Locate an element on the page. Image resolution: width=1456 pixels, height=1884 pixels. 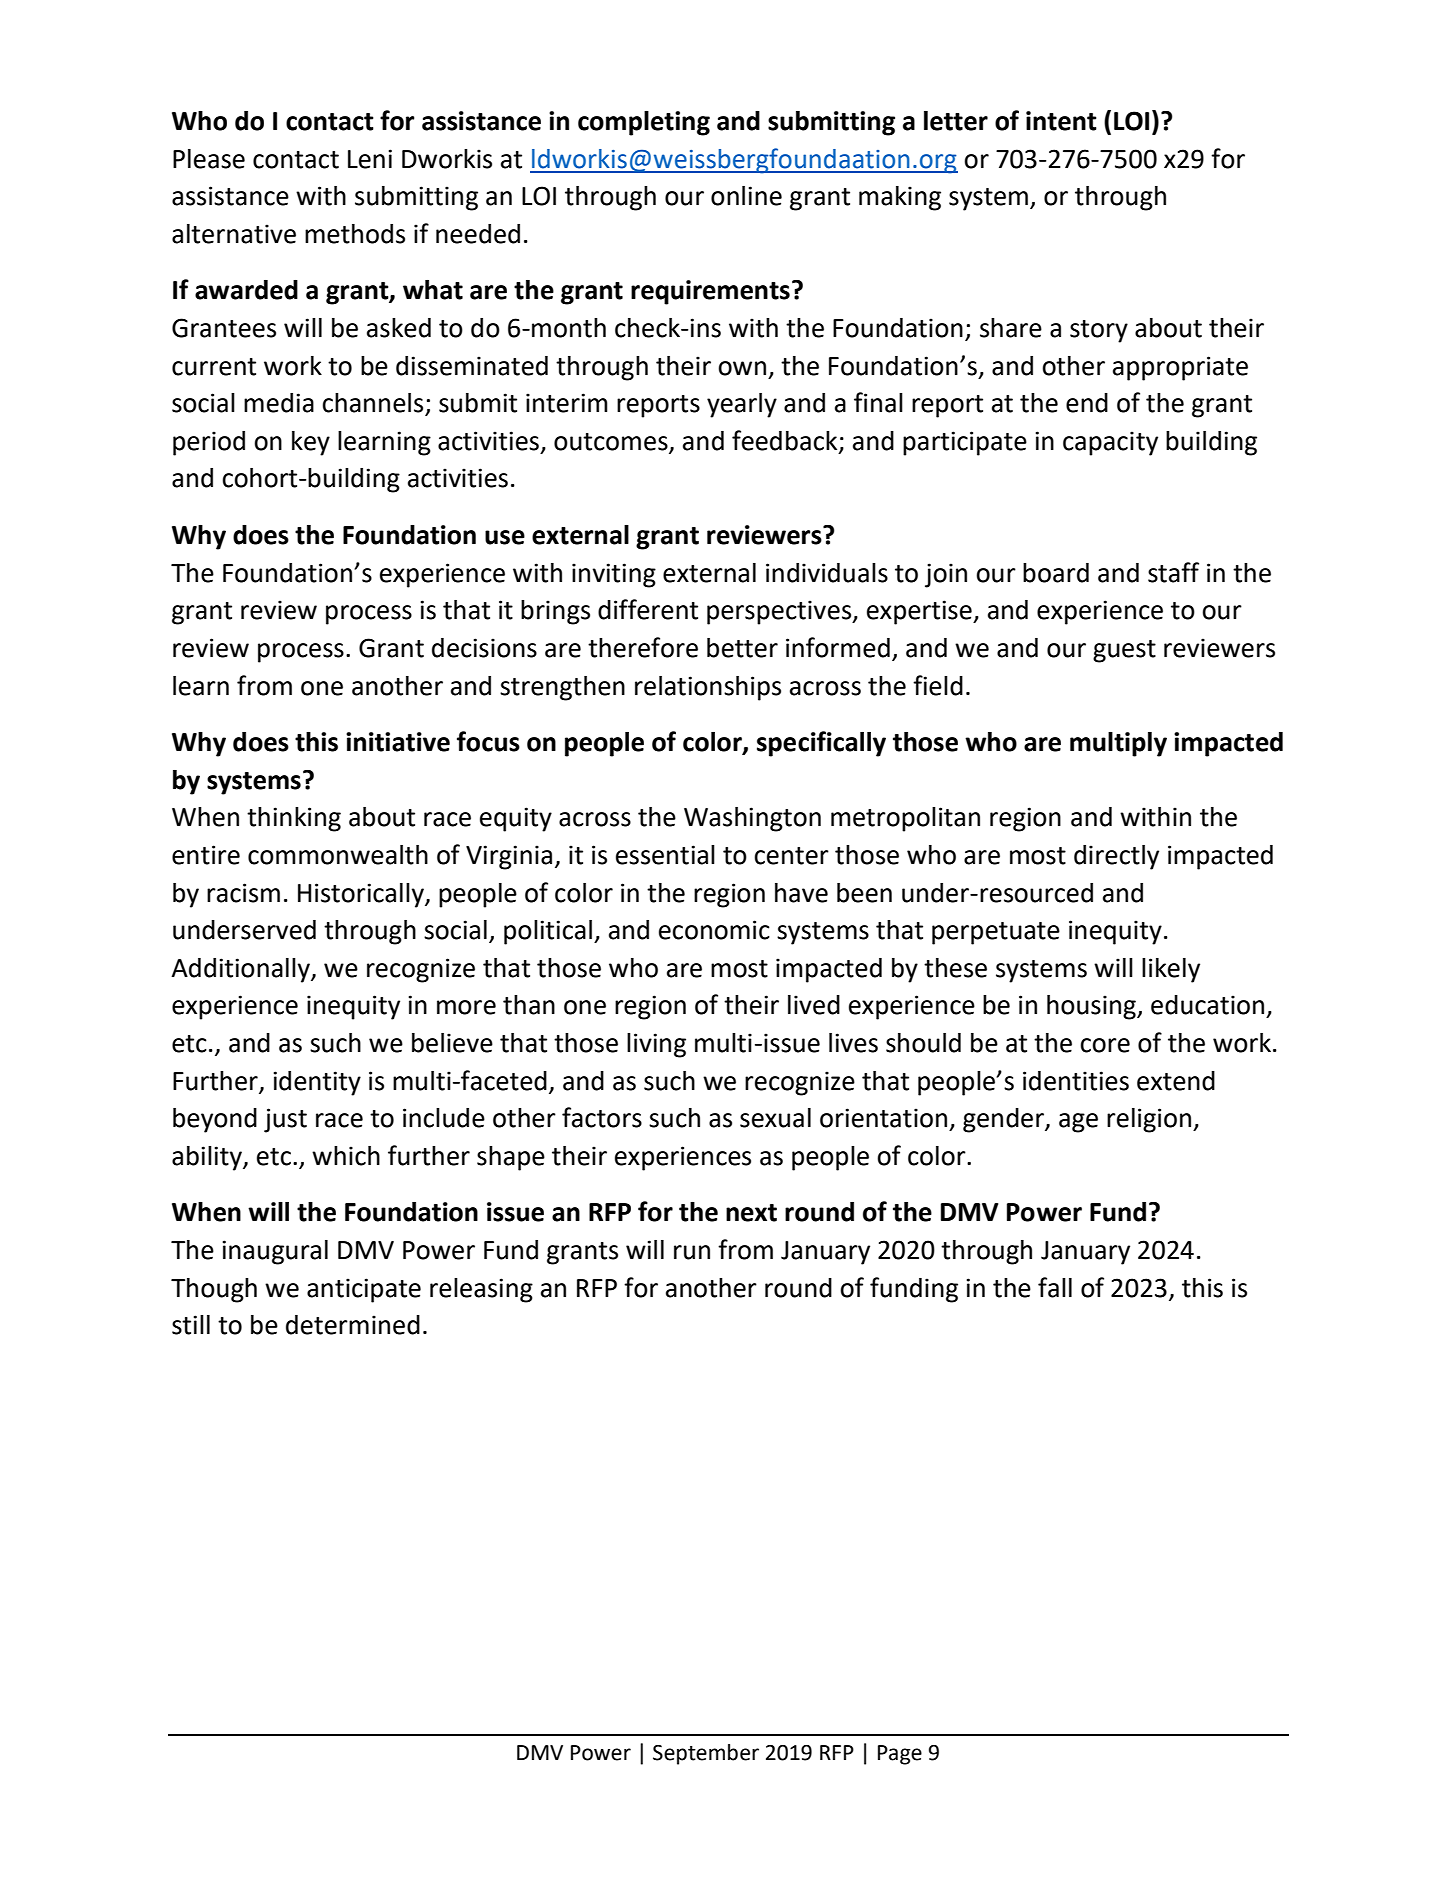
which is located at coordinates (346, 1156).
